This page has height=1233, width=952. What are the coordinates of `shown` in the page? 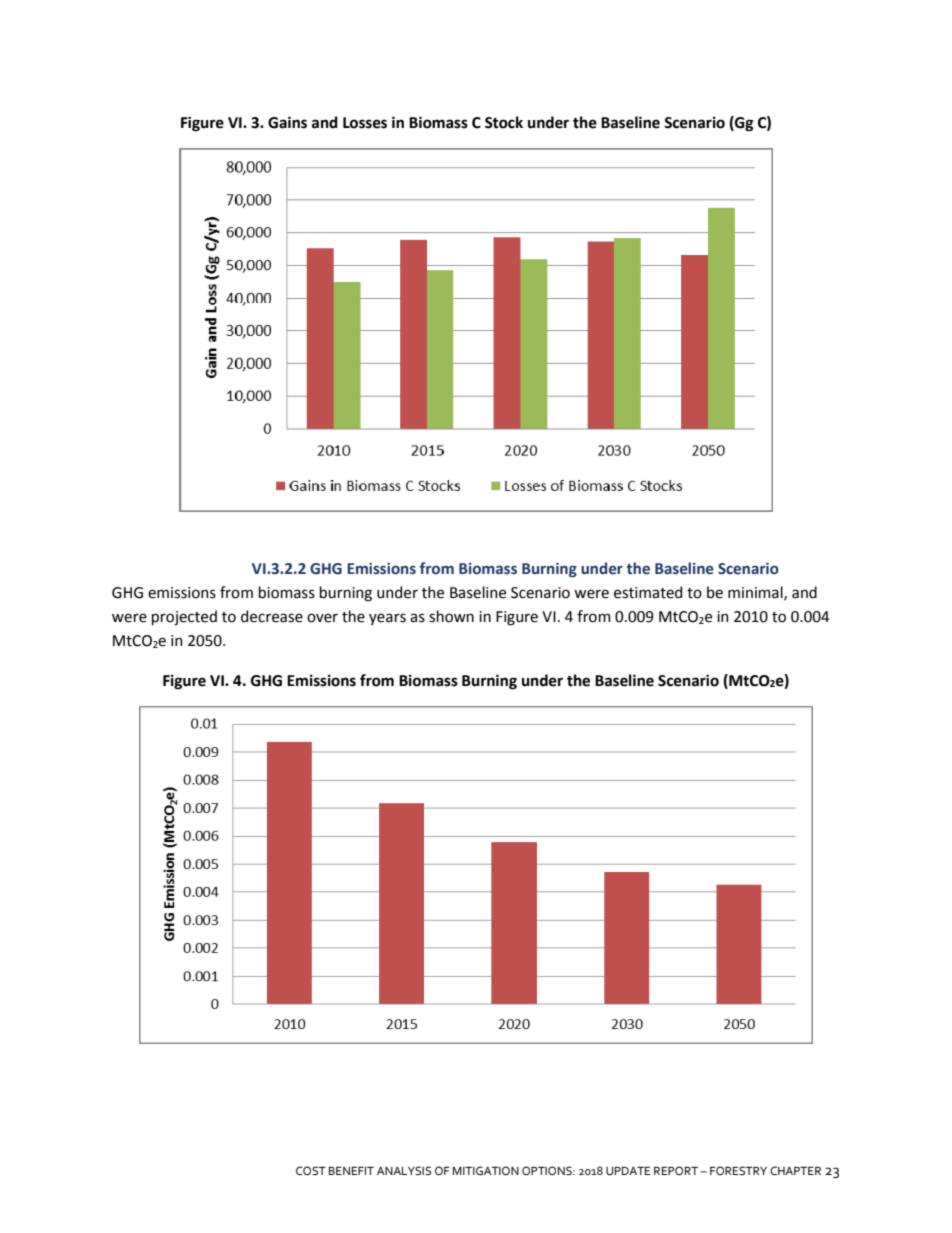 It's located at (451, 616).
